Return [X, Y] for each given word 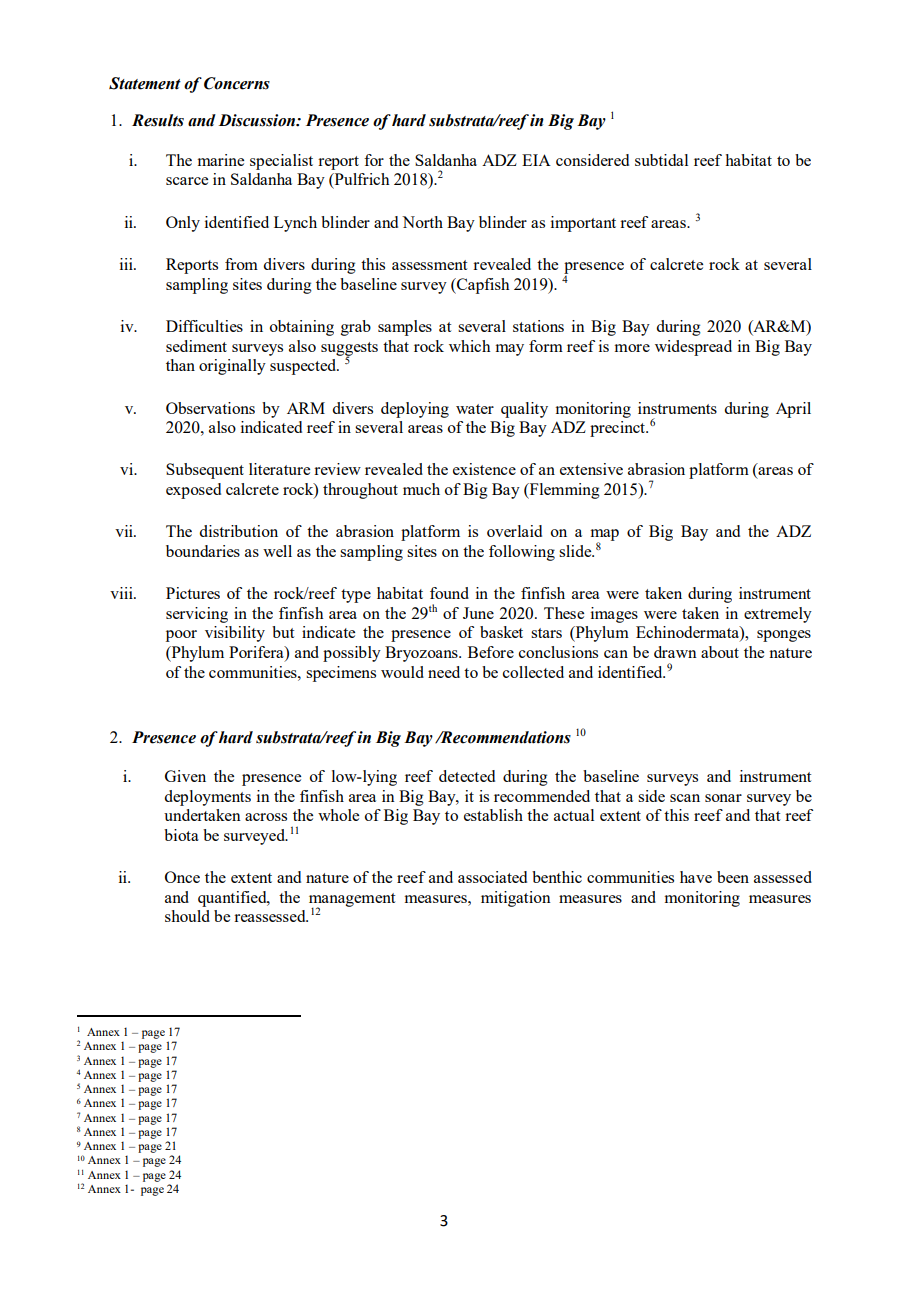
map [605, 536]
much [421, 489]
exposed [193, 491]
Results [158, 120]
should [187, 916]
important [583, 224]
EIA [536, 160]
